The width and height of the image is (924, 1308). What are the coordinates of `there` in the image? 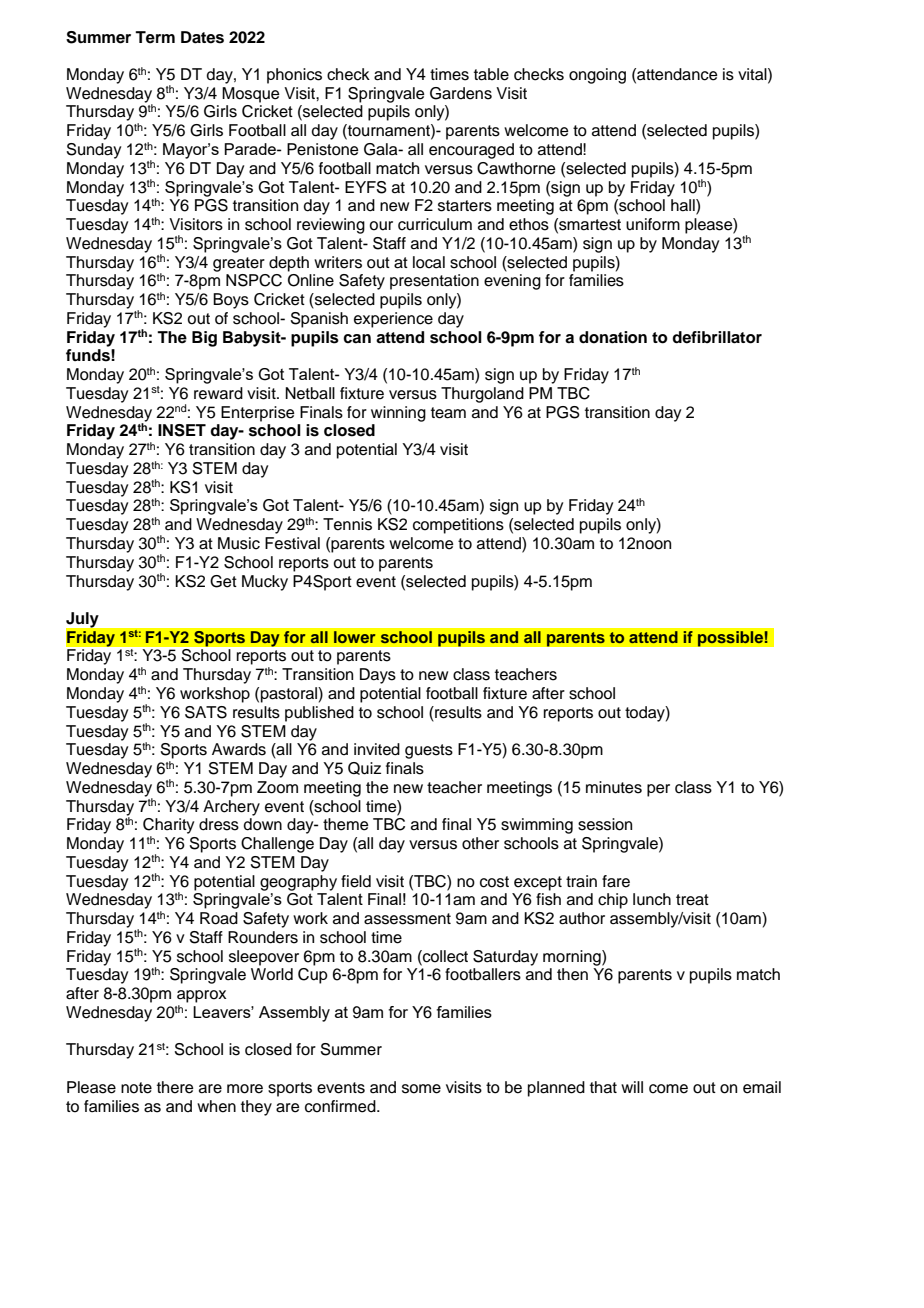 It's located at (175, 1087).
